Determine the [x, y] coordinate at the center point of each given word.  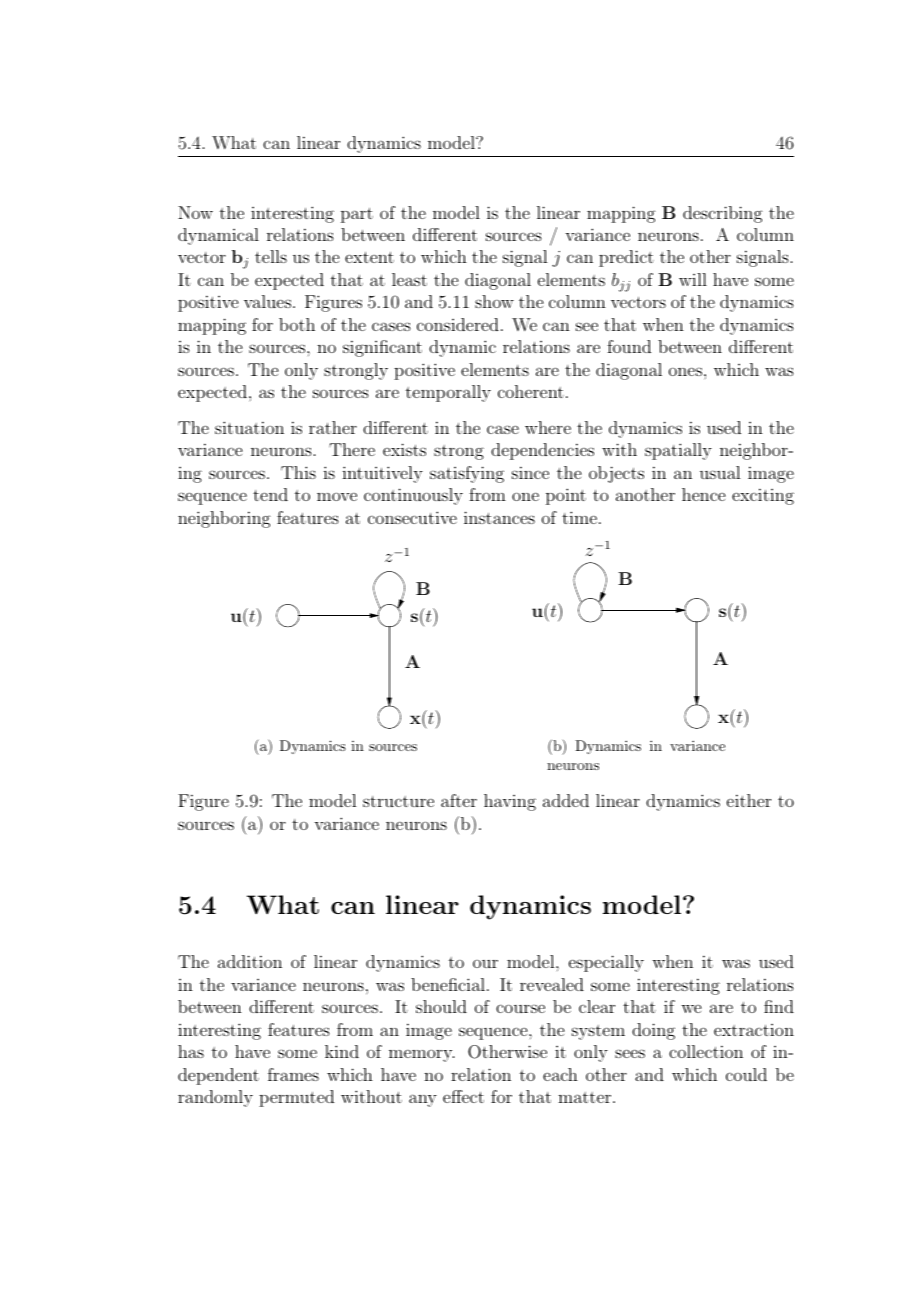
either [749, 800]
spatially [678, 451]
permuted [296, 1098]
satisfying [467, 474]
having [510, 802]
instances [499, 517]
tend [270, 494]
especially [606, 963]
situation [249, 427]
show [494, 301]
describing [723, 214]
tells [271, 256]
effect [463, 1096]
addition [250, 961]
